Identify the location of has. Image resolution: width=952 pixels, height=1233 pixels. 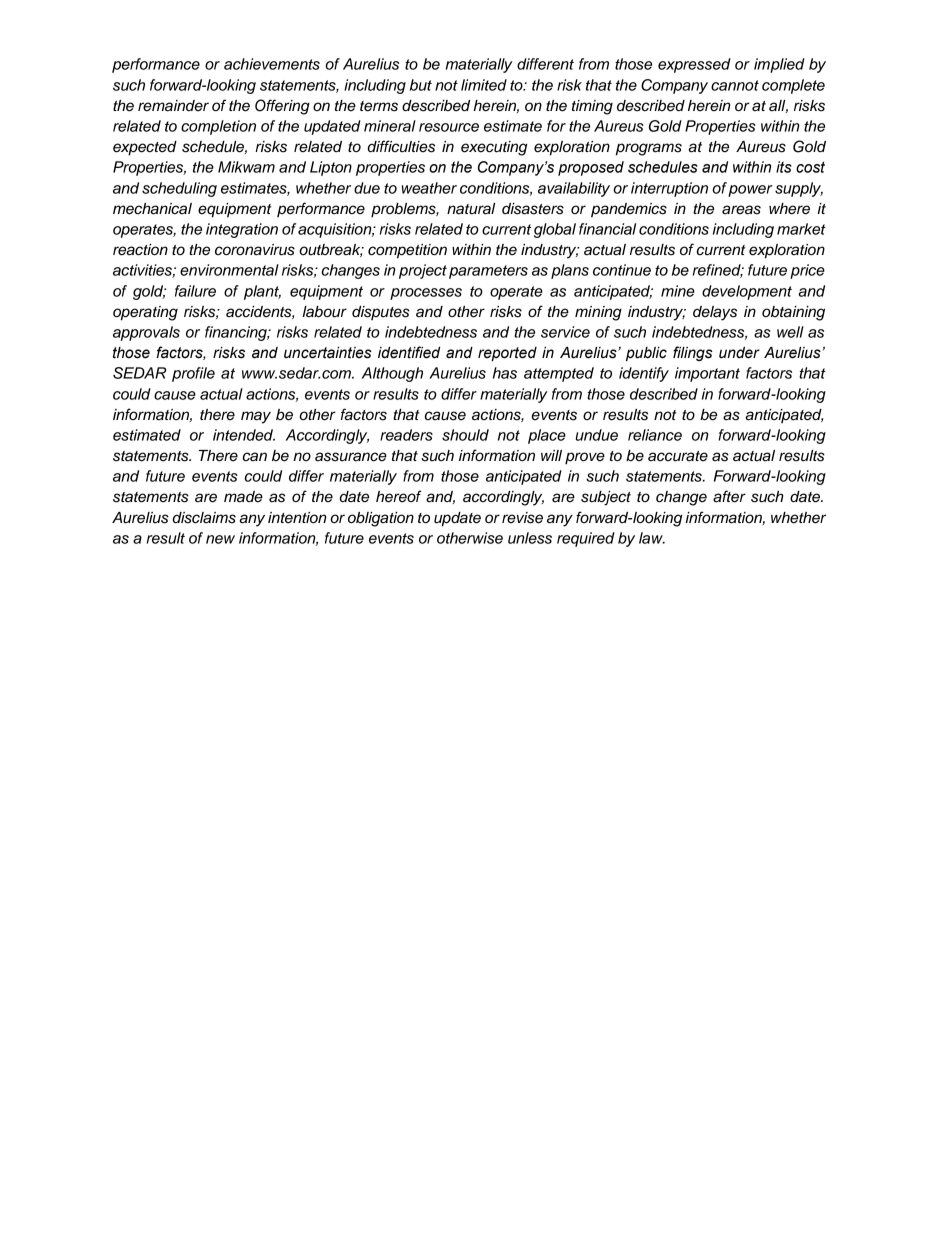
(505, 373).
